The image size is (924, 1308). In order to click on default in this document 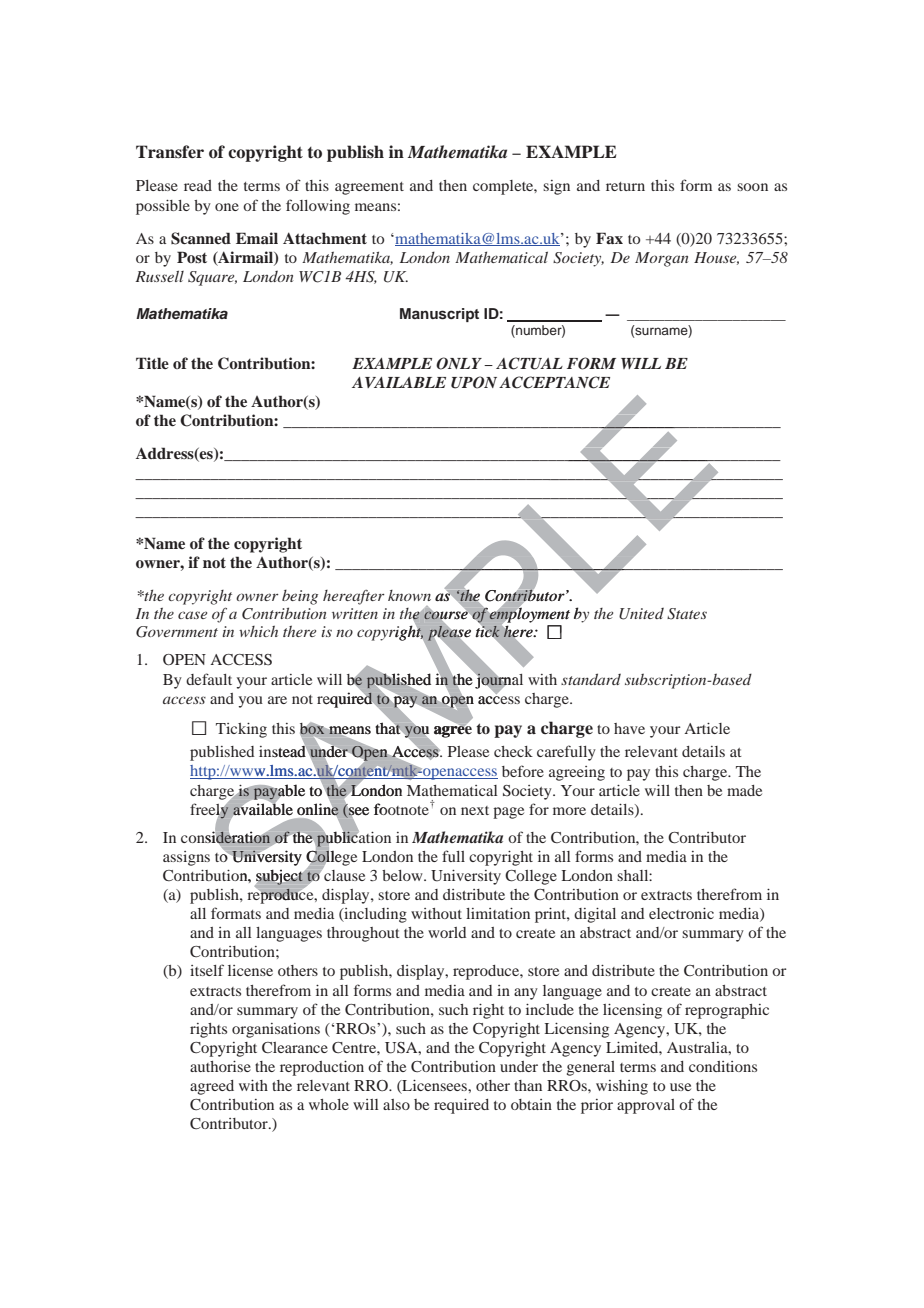, I will do `click(209, 679)`.
